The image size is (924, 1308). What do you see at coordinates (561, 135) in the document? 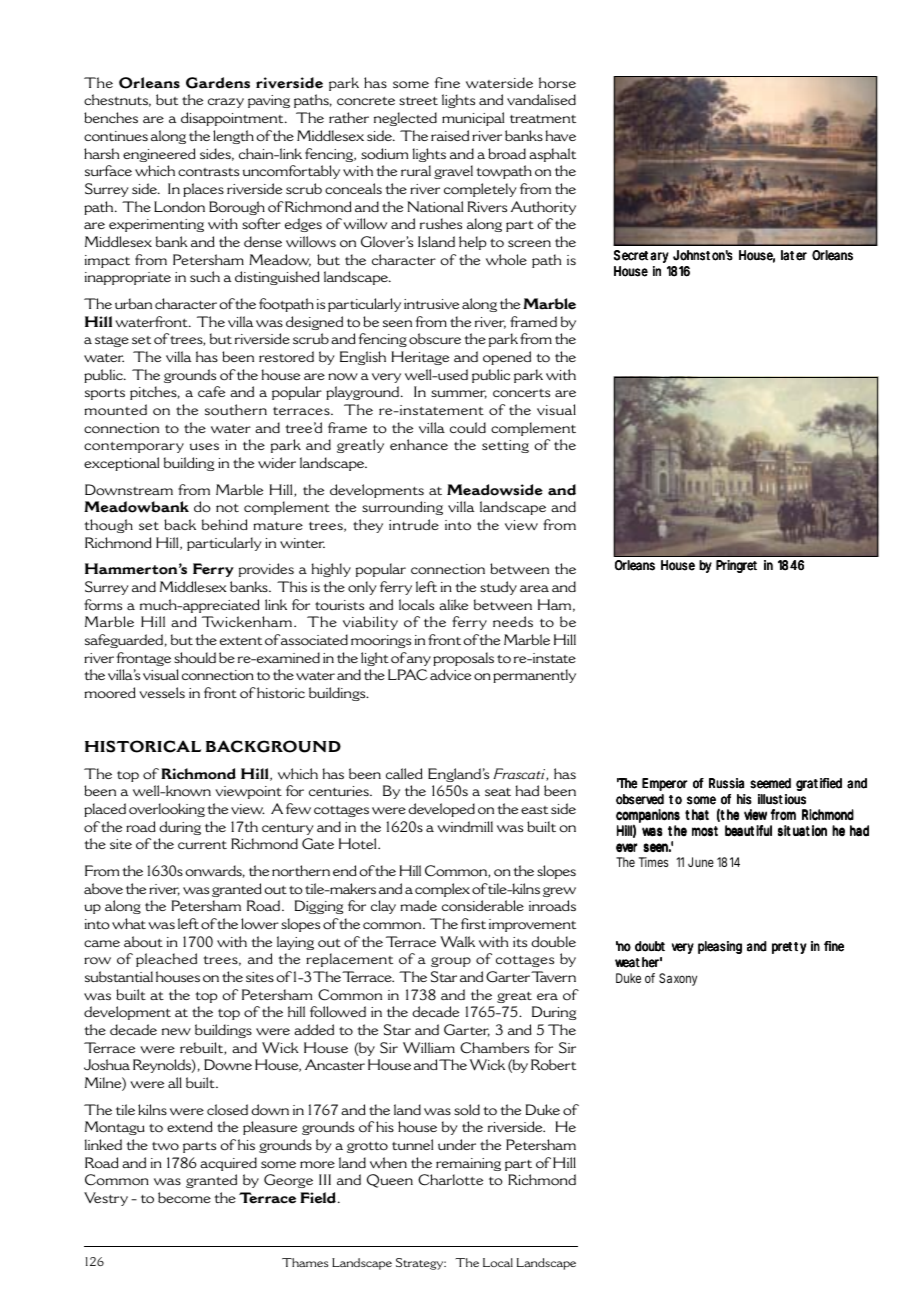
I see `have` at bounding box center [561, 135].
